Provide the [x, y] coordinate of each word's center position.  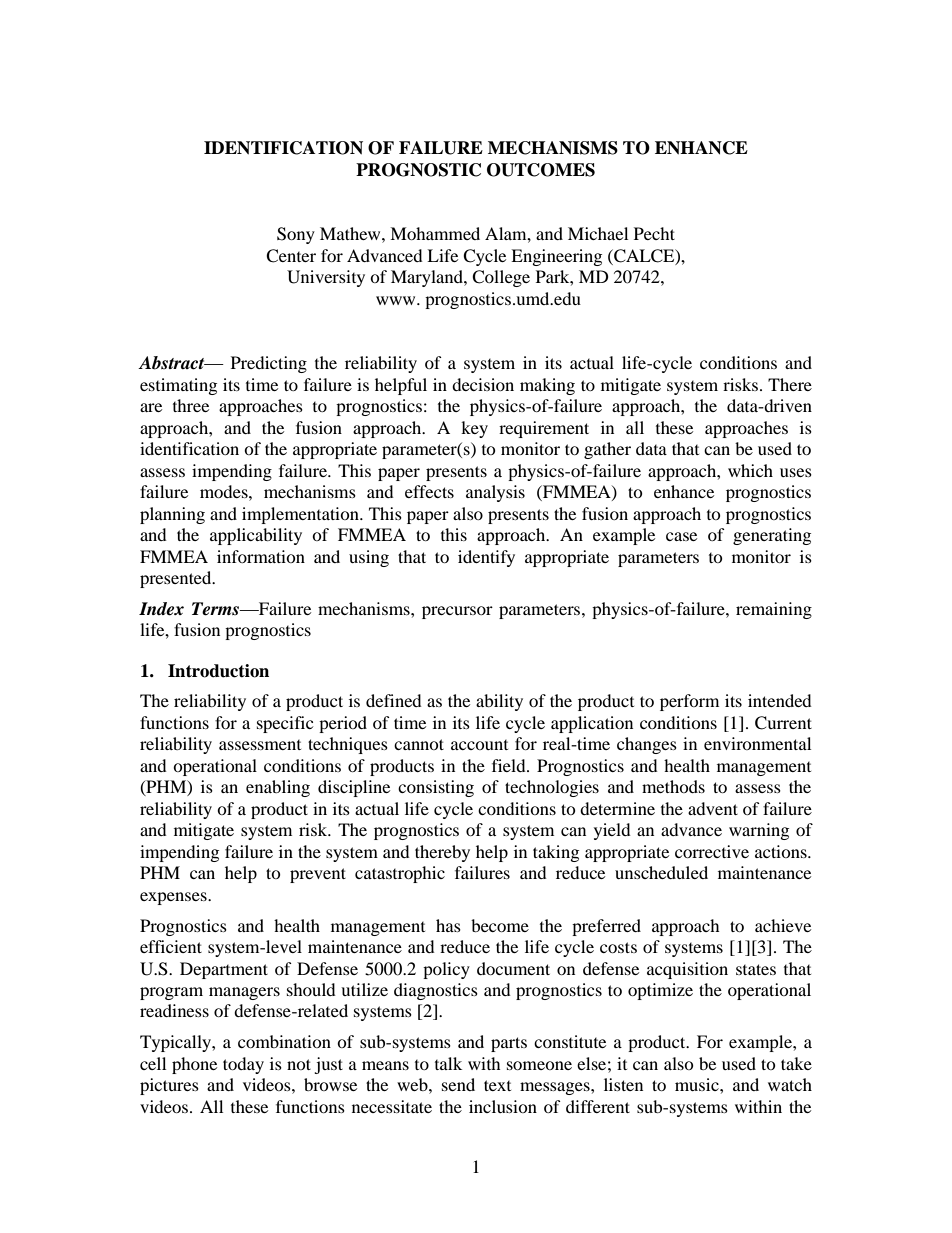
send [458, 1084]
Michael [598, 233]
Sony [296, 235]
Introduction [218, 671]
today [243, 1065]
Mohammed [435, 233]
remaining [774, 610]
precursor [457, 612]
